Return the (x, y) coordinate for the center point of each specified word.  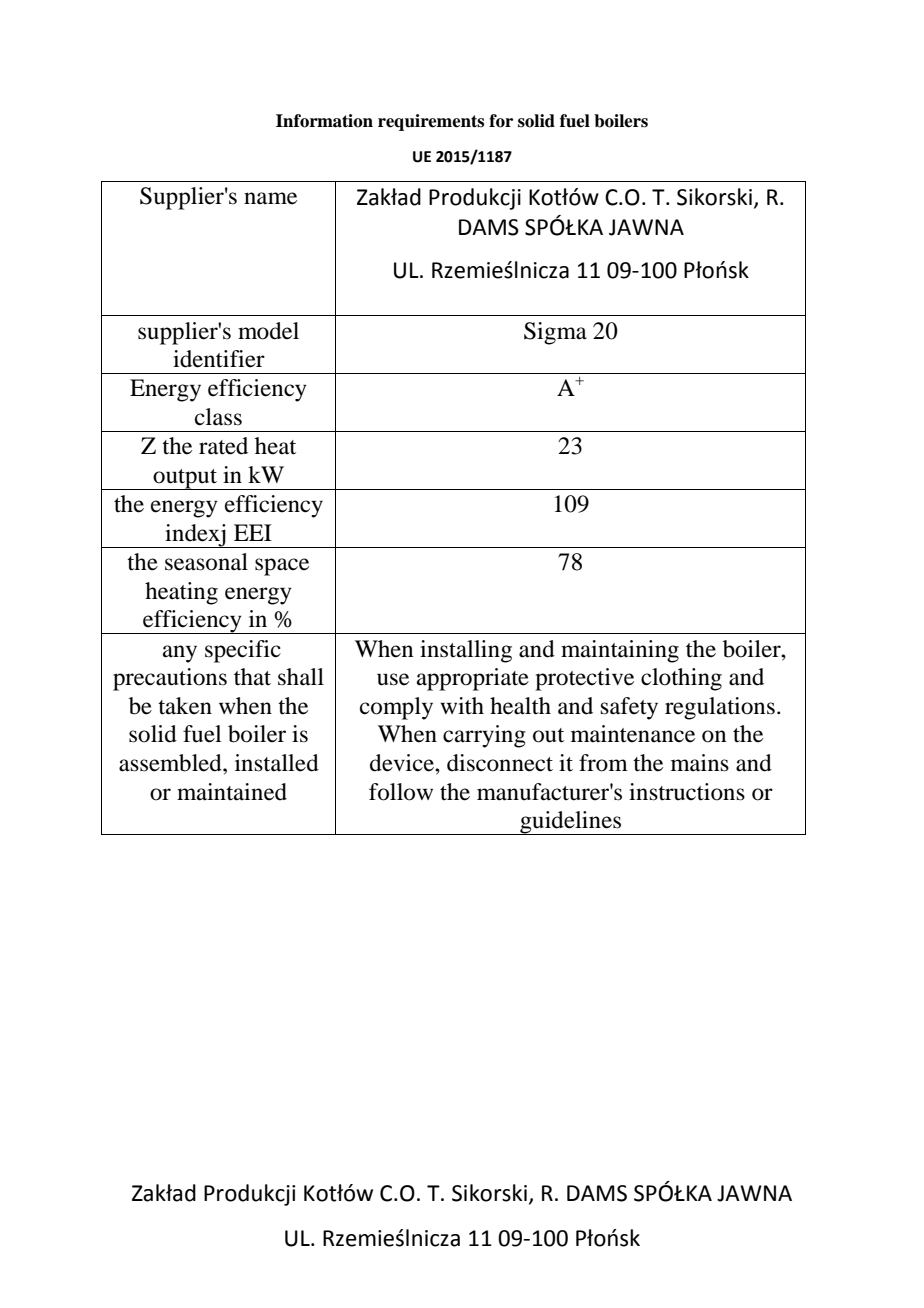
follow (401, 792)
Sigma (555, 333)
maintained (232, 792)
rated (223, 446)
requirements (431, 122)
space (282, 567)
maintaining (620, 651)
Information (324, 121)
